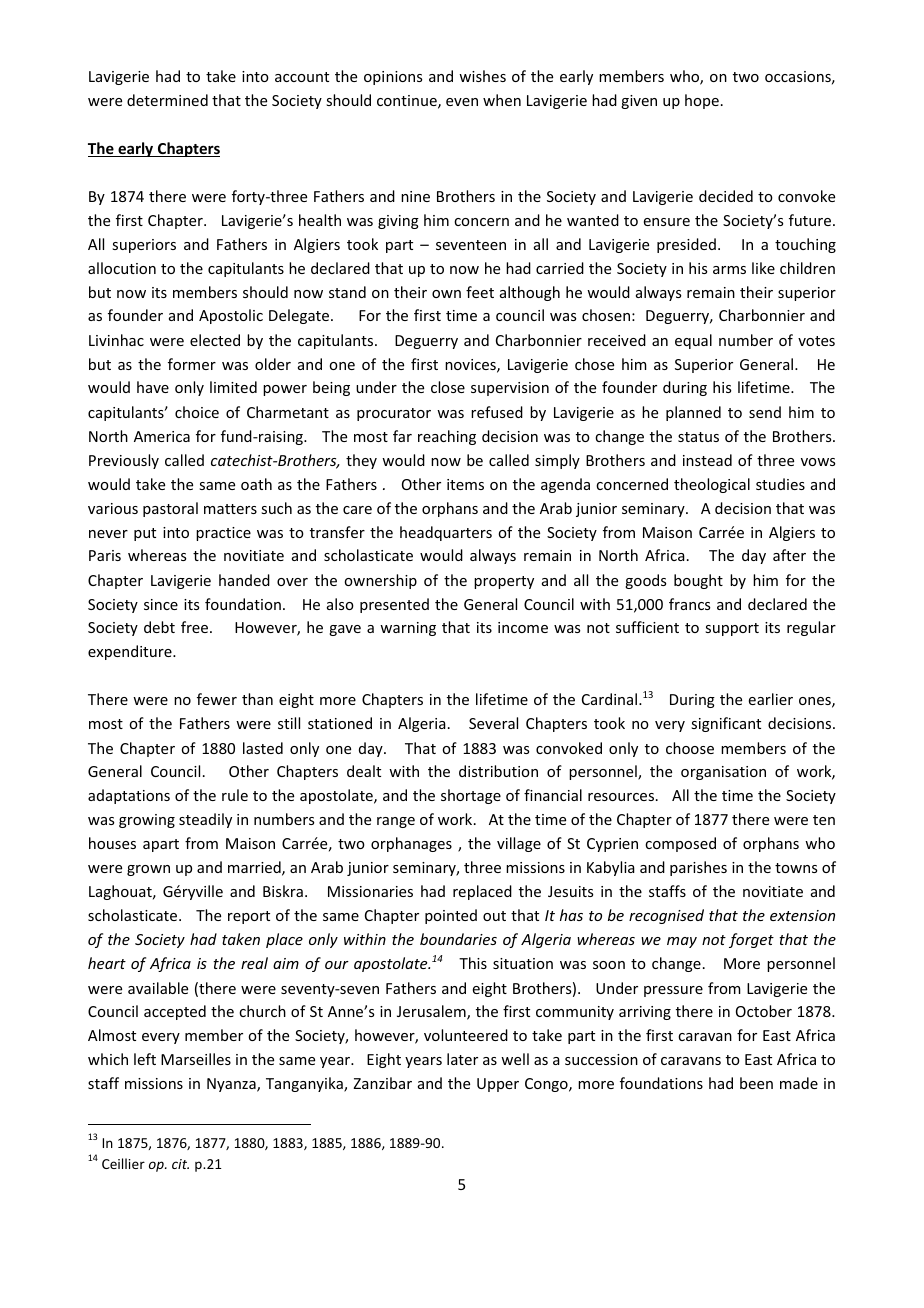 This page has width=924, height=1308. I want to click on organisation, so click(723, 773).
